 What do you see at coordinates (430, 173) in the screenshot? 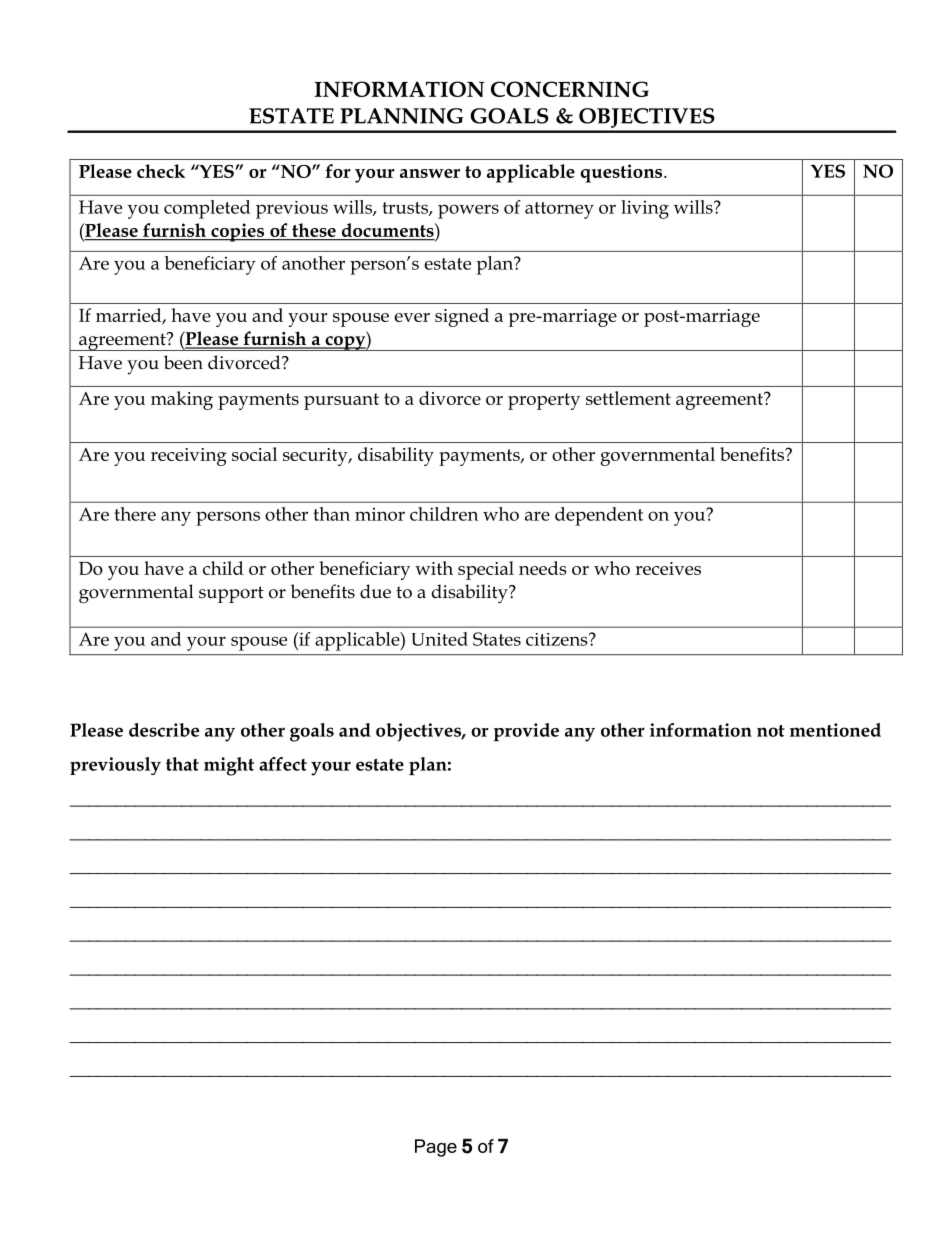
I see `answer` at bounding box center [430, 173].
